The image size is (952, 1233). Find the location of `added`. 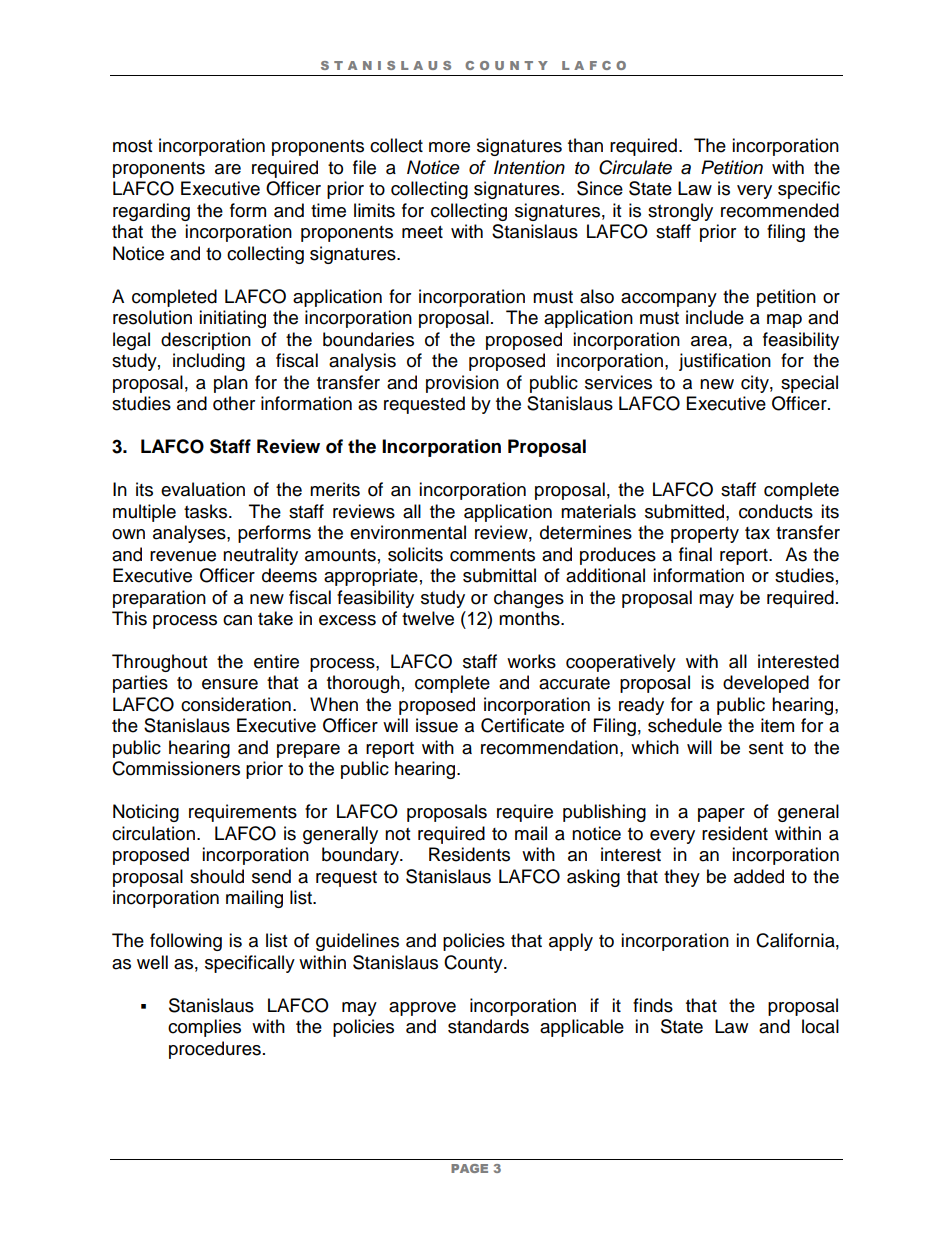

added is located at coordinates (759, 876).
